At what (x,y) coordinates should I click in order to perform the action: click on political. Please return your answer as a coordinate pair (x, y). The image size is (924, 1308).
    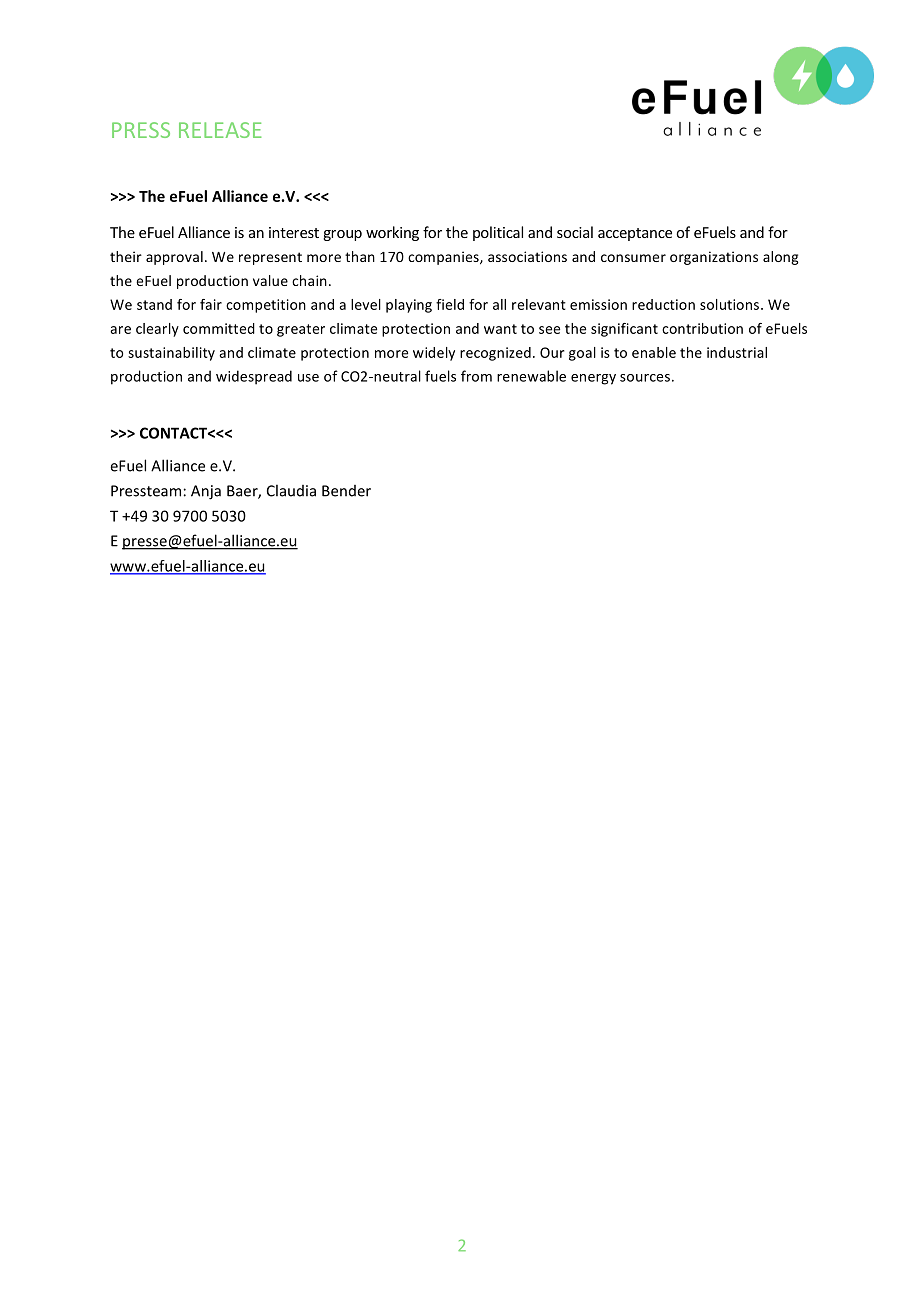
    Looking at the image, I should click on (498, 233).
